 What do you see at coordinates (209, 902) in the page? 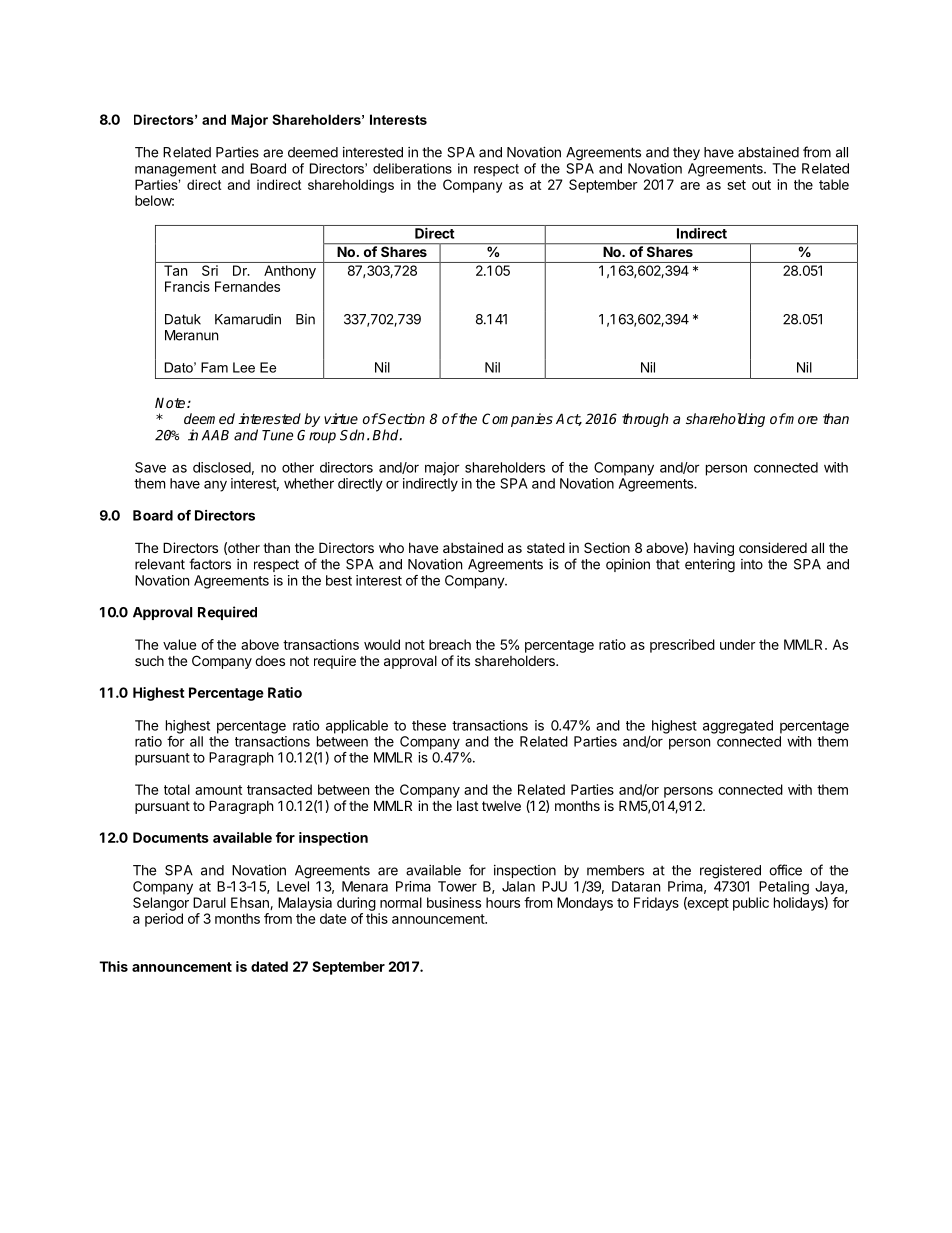
I see `Darul` at bounding box center [209, 902].
